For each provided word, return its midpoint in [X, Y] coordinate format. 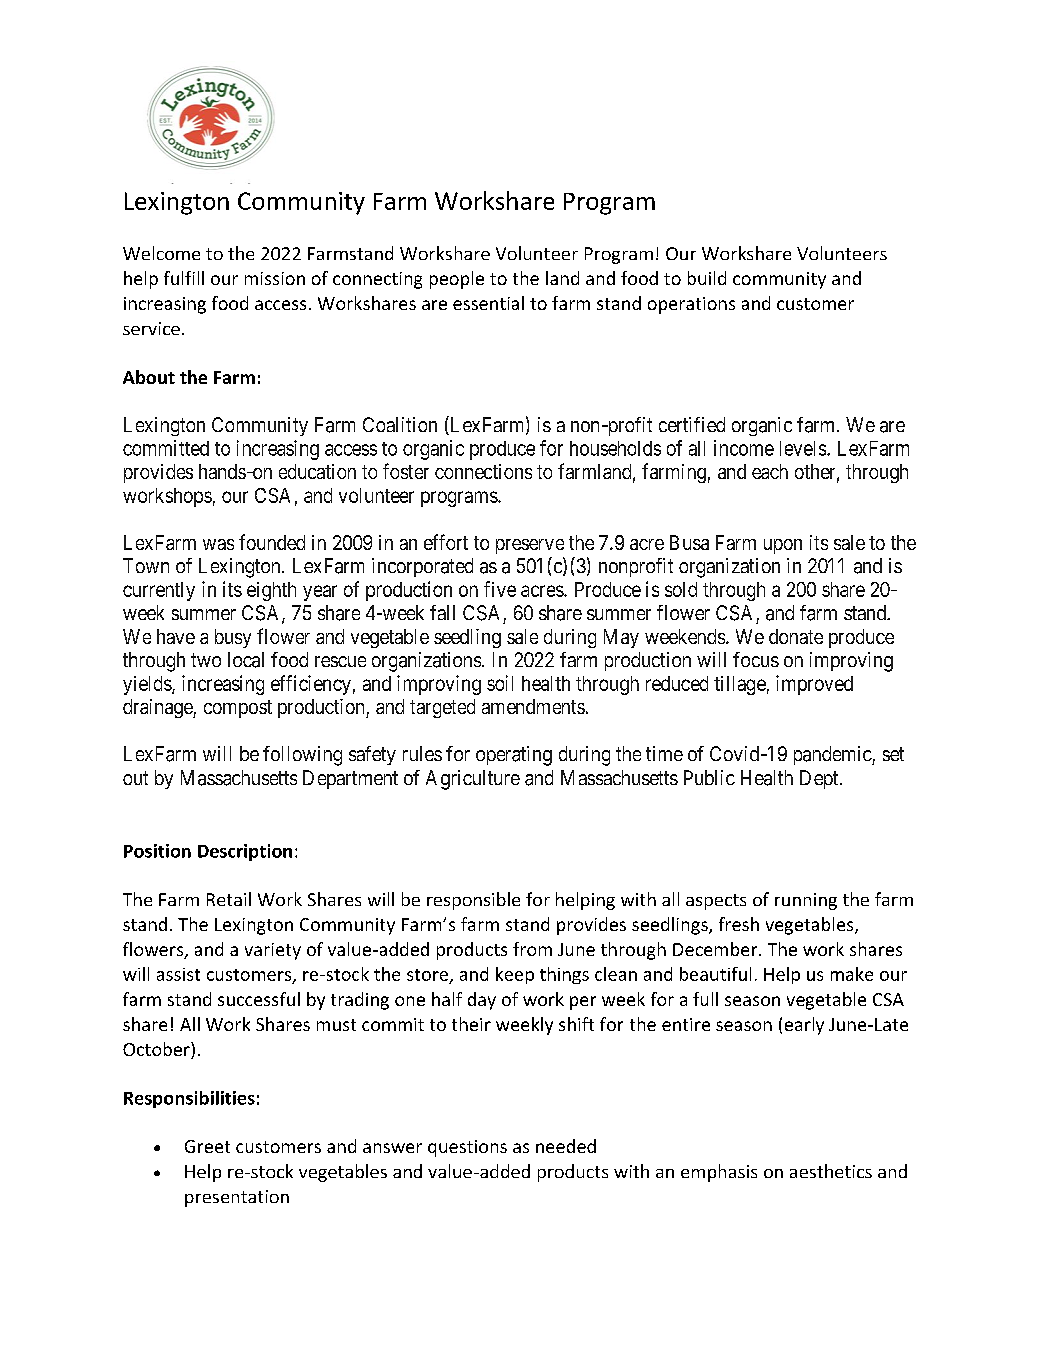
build [707, 278]
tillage [740, 685]
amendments [533, 706]
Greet [207, 1146]
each [770, 471]
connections [483, 471]
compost [238, 709]
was [218, 544]
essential [488, 303]
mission [275, 278]
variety [273, 951]
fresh [739, 924]
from [532, 949]
